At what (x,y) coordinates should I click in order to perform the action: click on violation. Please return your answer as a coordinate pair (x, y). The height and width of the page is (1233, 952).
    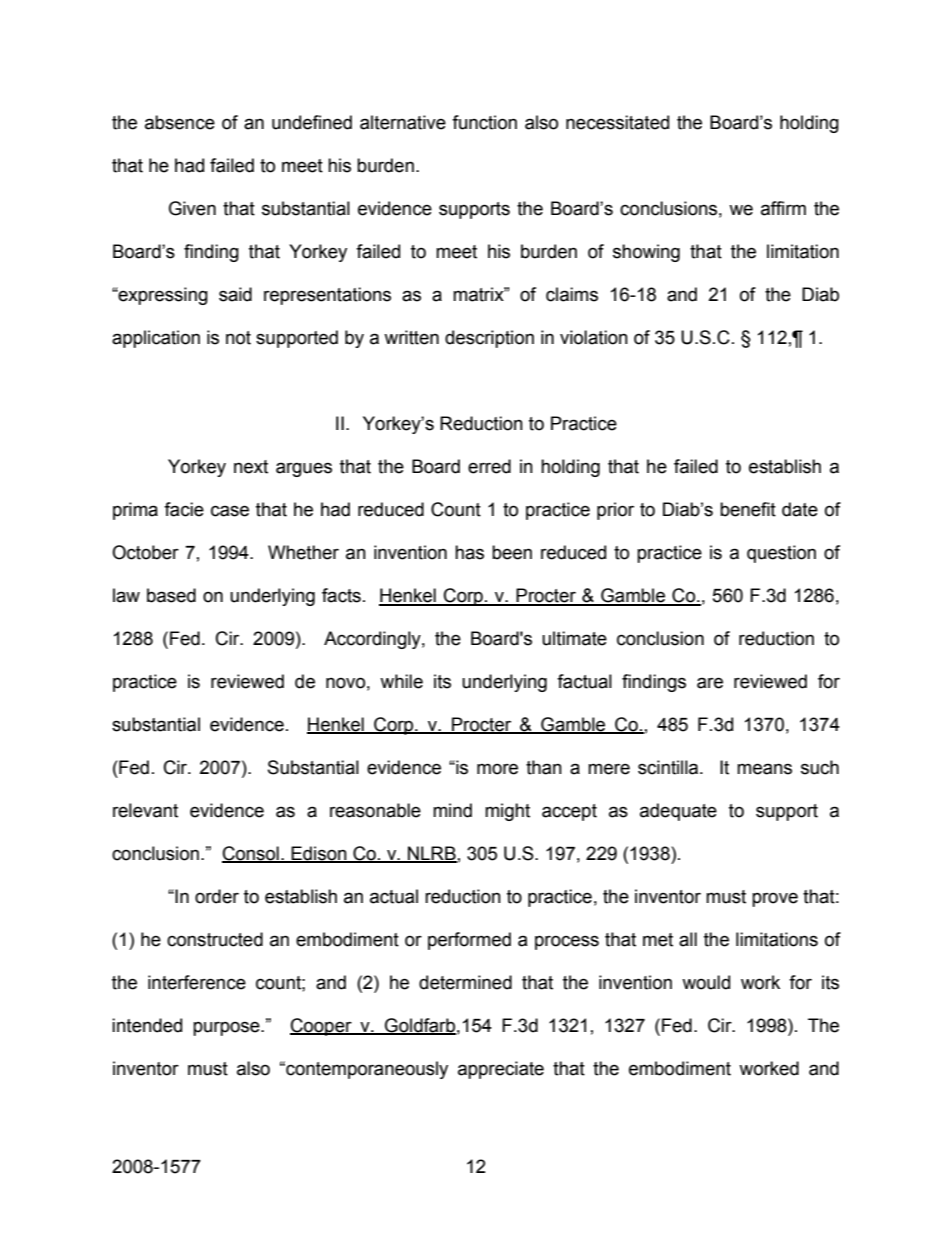
    Looking at the image, I should click on (594, 337).
